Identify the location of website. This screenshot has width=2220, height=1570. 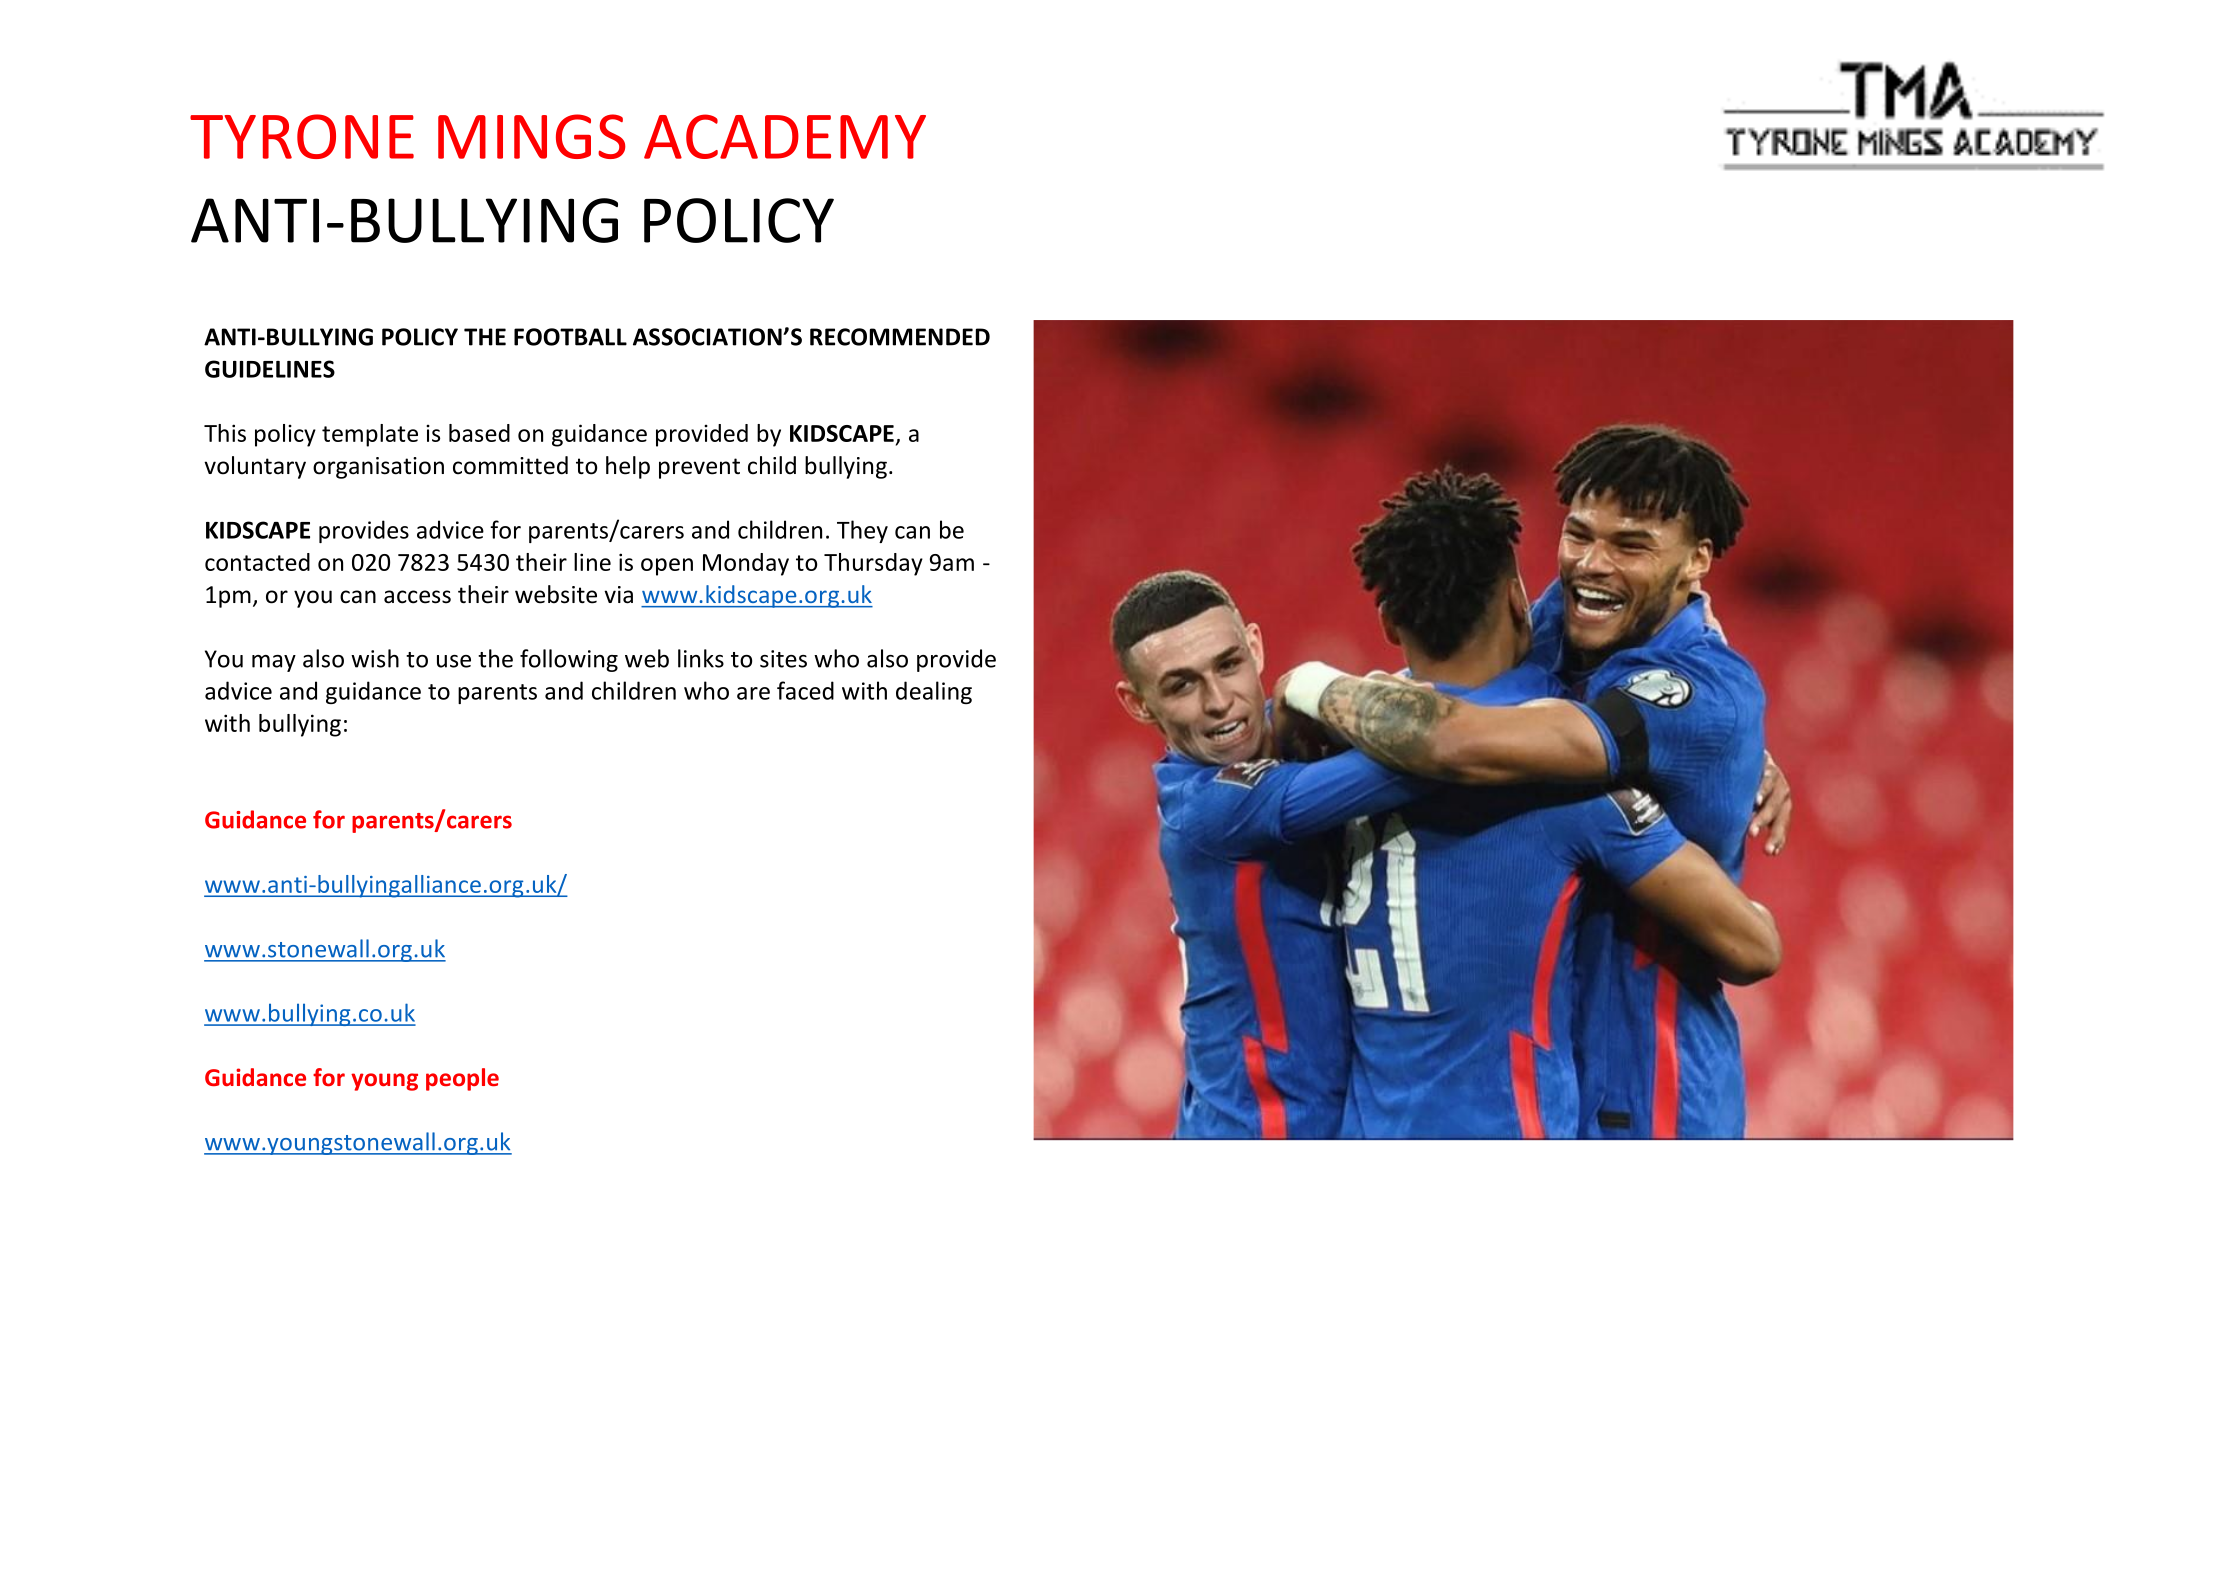
(556, 594).
